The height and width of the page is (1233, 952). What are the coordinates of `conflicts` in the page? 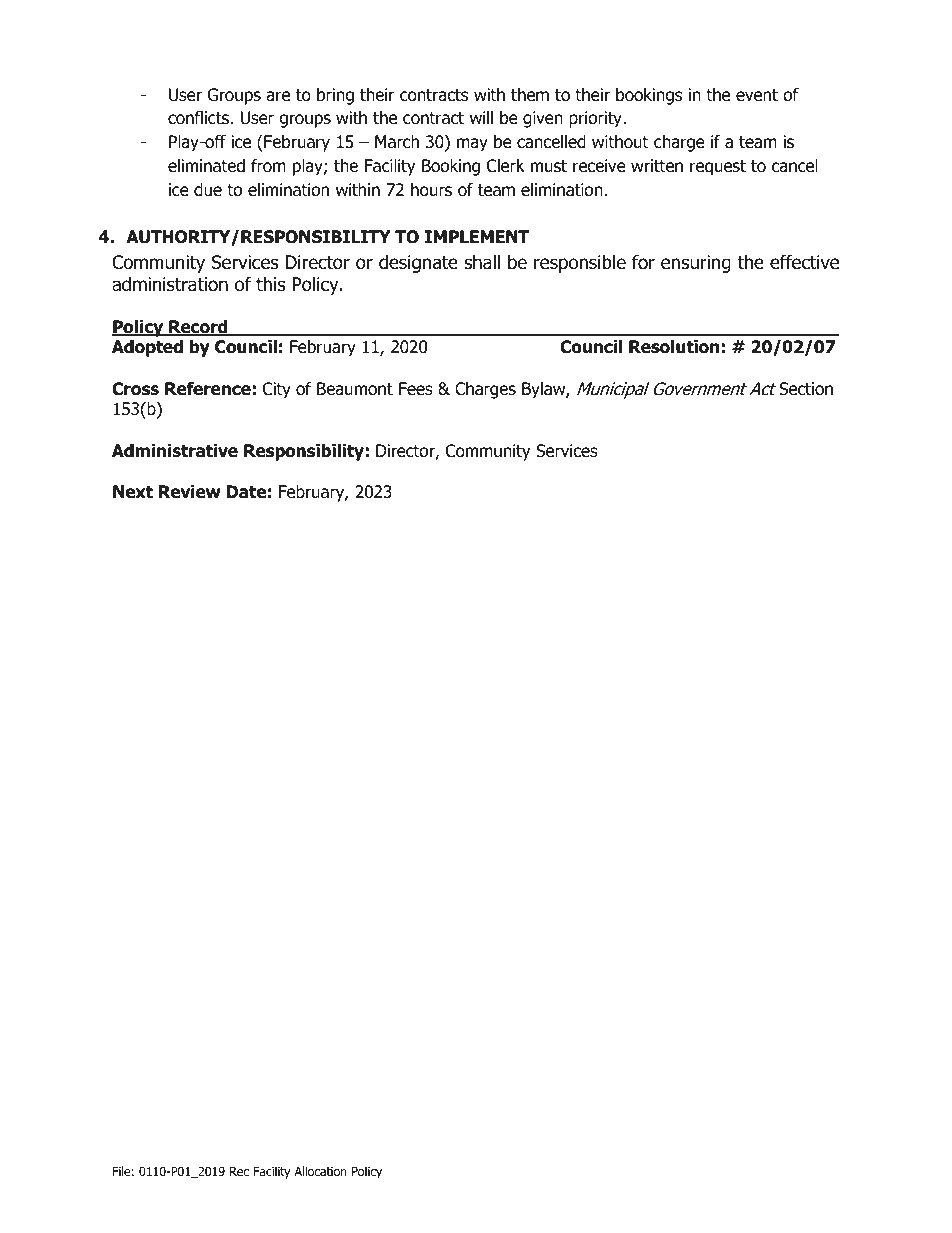 It's located at (199, 118).
